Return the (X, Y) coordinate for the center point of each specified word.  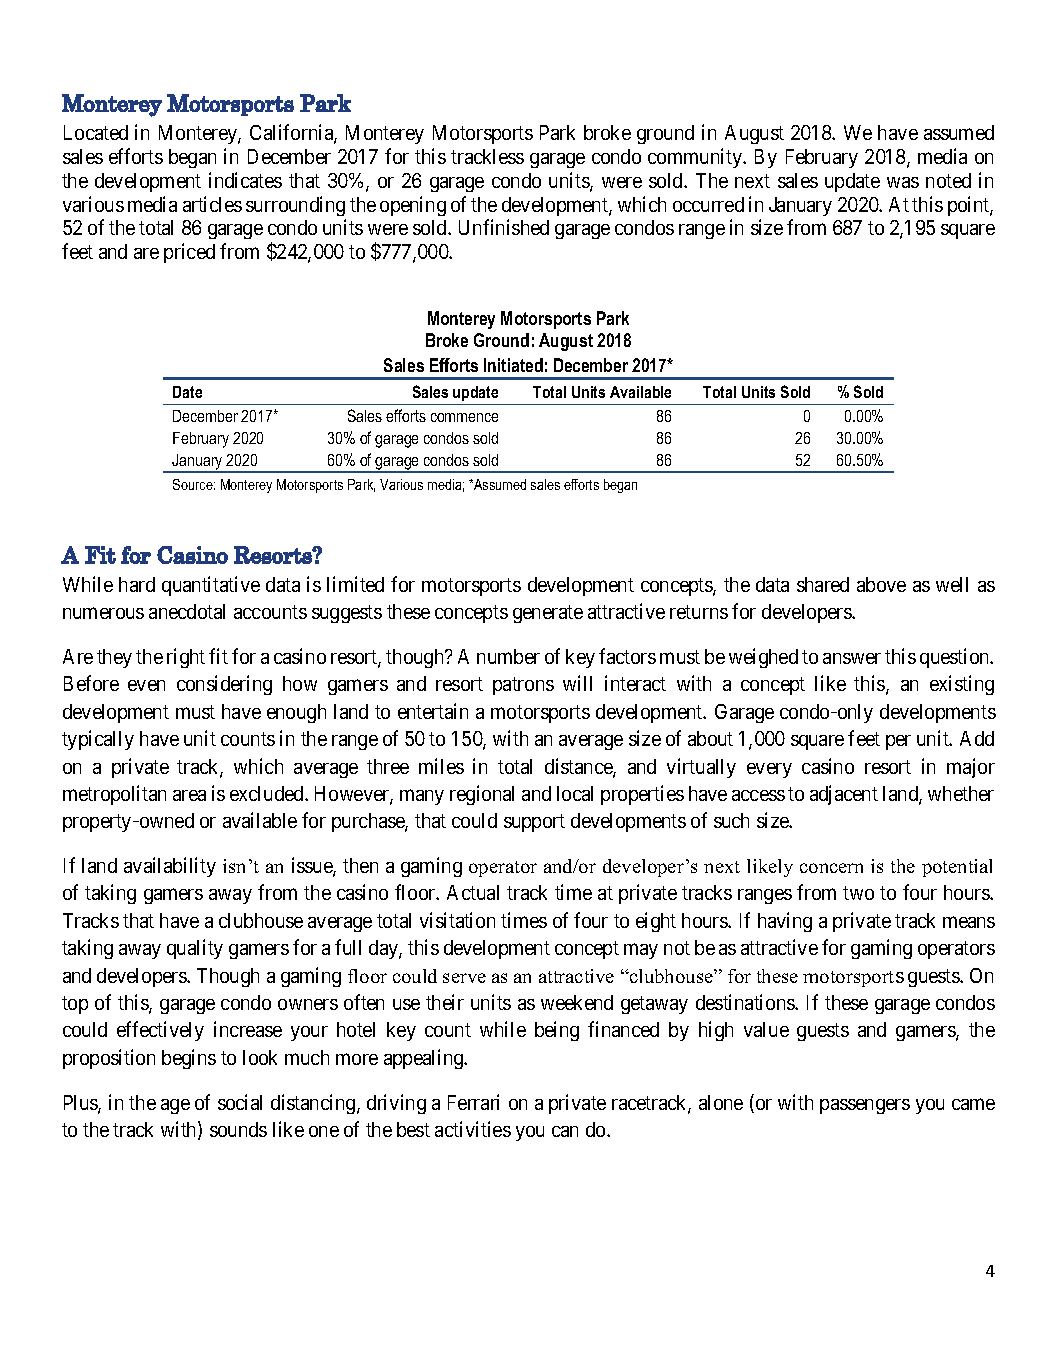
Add (977, 738)
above (881, 584)
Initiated (513, 365)
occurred (708, 204)
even (146, 685)
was (903, 182)
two (858, 893)
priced (189, 253)
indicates (245, 180)
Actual (473, 892)
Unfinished (504, 227)
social (240, 1102)
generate (548, 614)
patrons (523, 686)
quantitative (211, 586)
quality (195, 949)
